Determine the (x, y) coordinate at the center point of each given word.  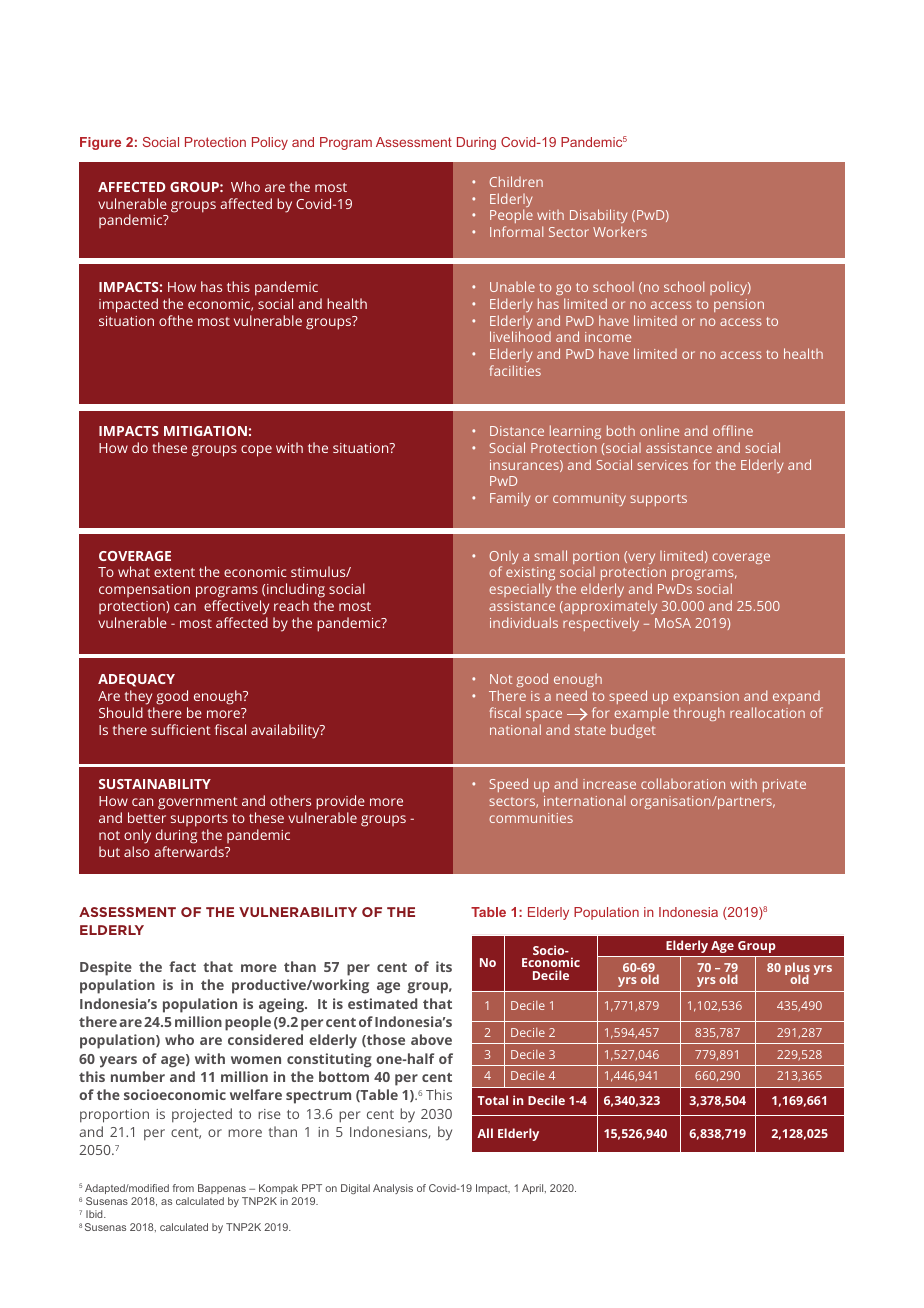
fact (182, 966)
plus (797, 970)
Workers (620, 231)
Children (516, 181)
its (444, 966)
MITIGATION (205, 431)
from (183, 1188)
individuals (524, 622)
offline (733, 430)
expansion (706, 699)
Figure (100, 143)
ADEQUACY (136, 680)
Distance (517, 431)
